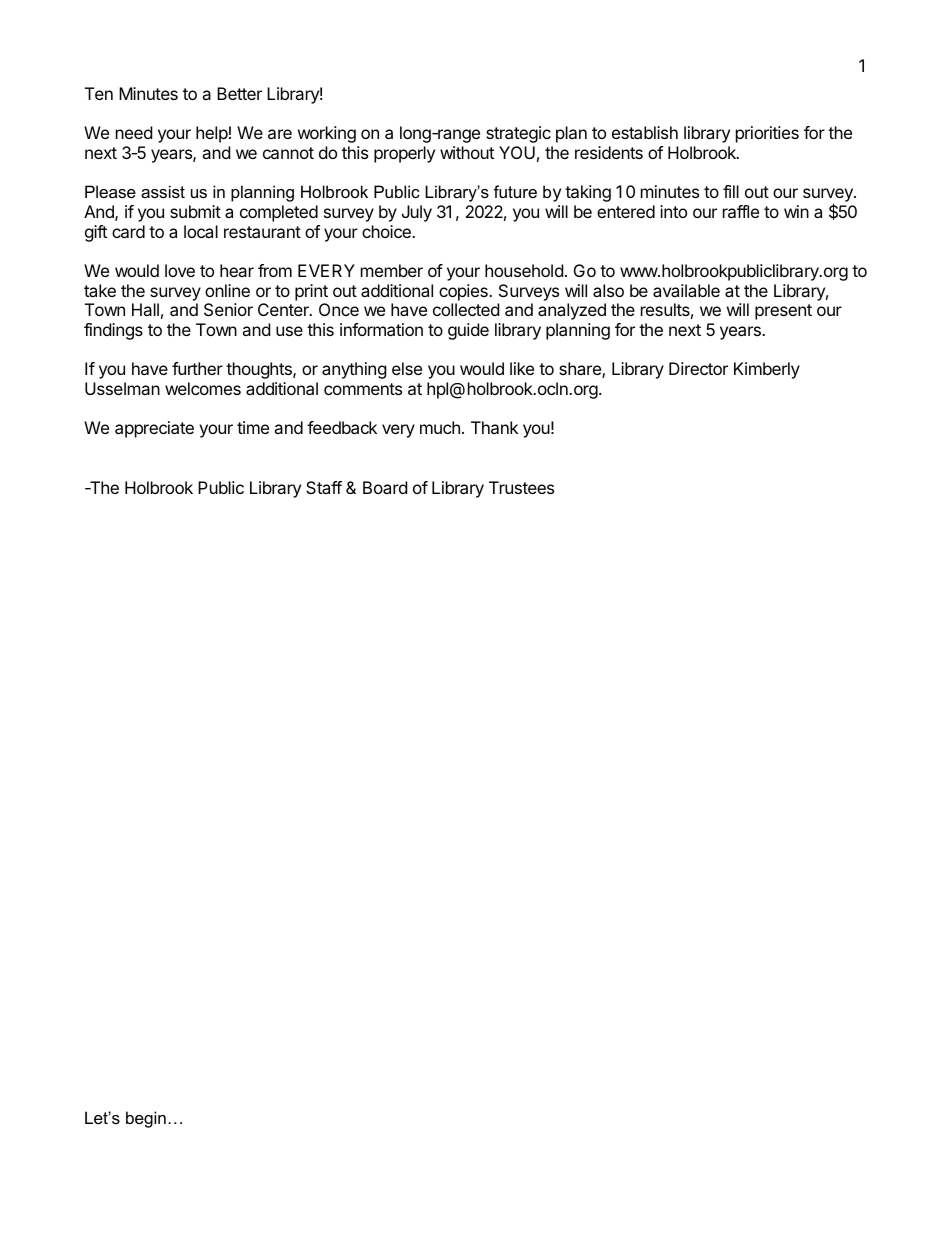 The height and width of the screenshot is (1233, 952). I want to click on without, so click(467, 152).
